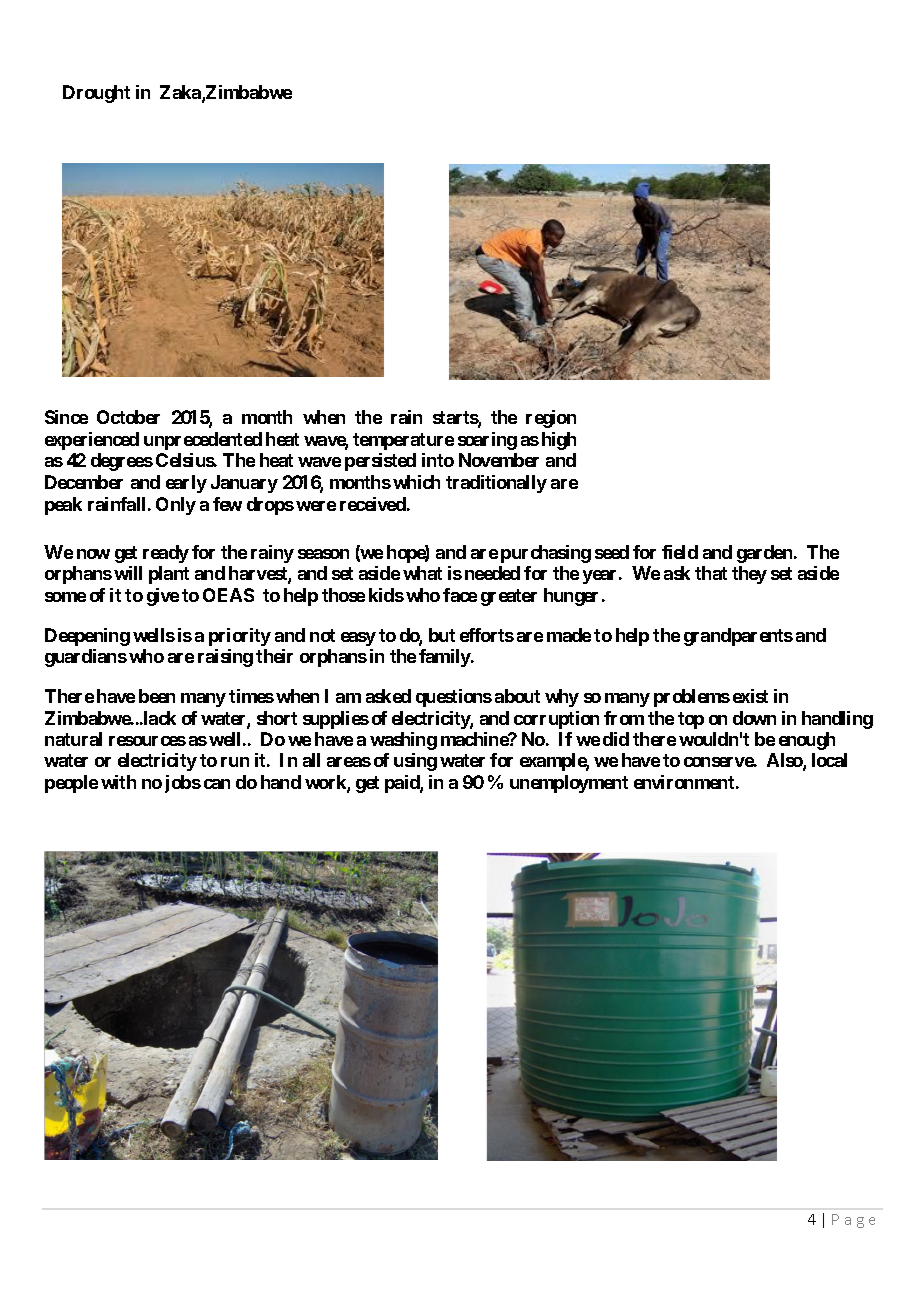 The height and width of the screenshot is (1309, 924). Describe the element at coordinates (749, 575) in the screenshot. I see `they` at that location.
